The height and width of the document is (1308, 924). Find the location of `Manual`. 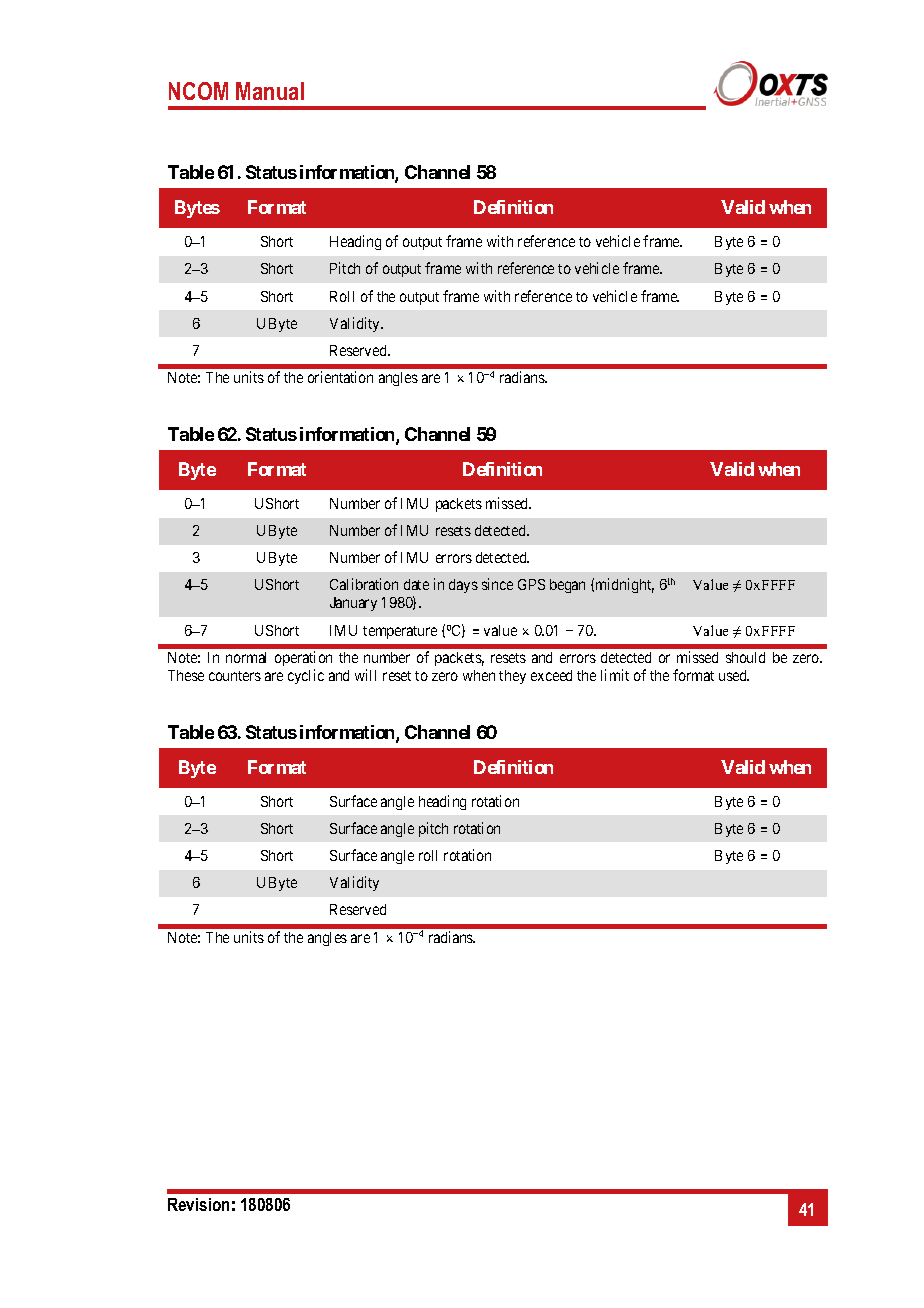

Manual is located at coordinates (270, 91).
